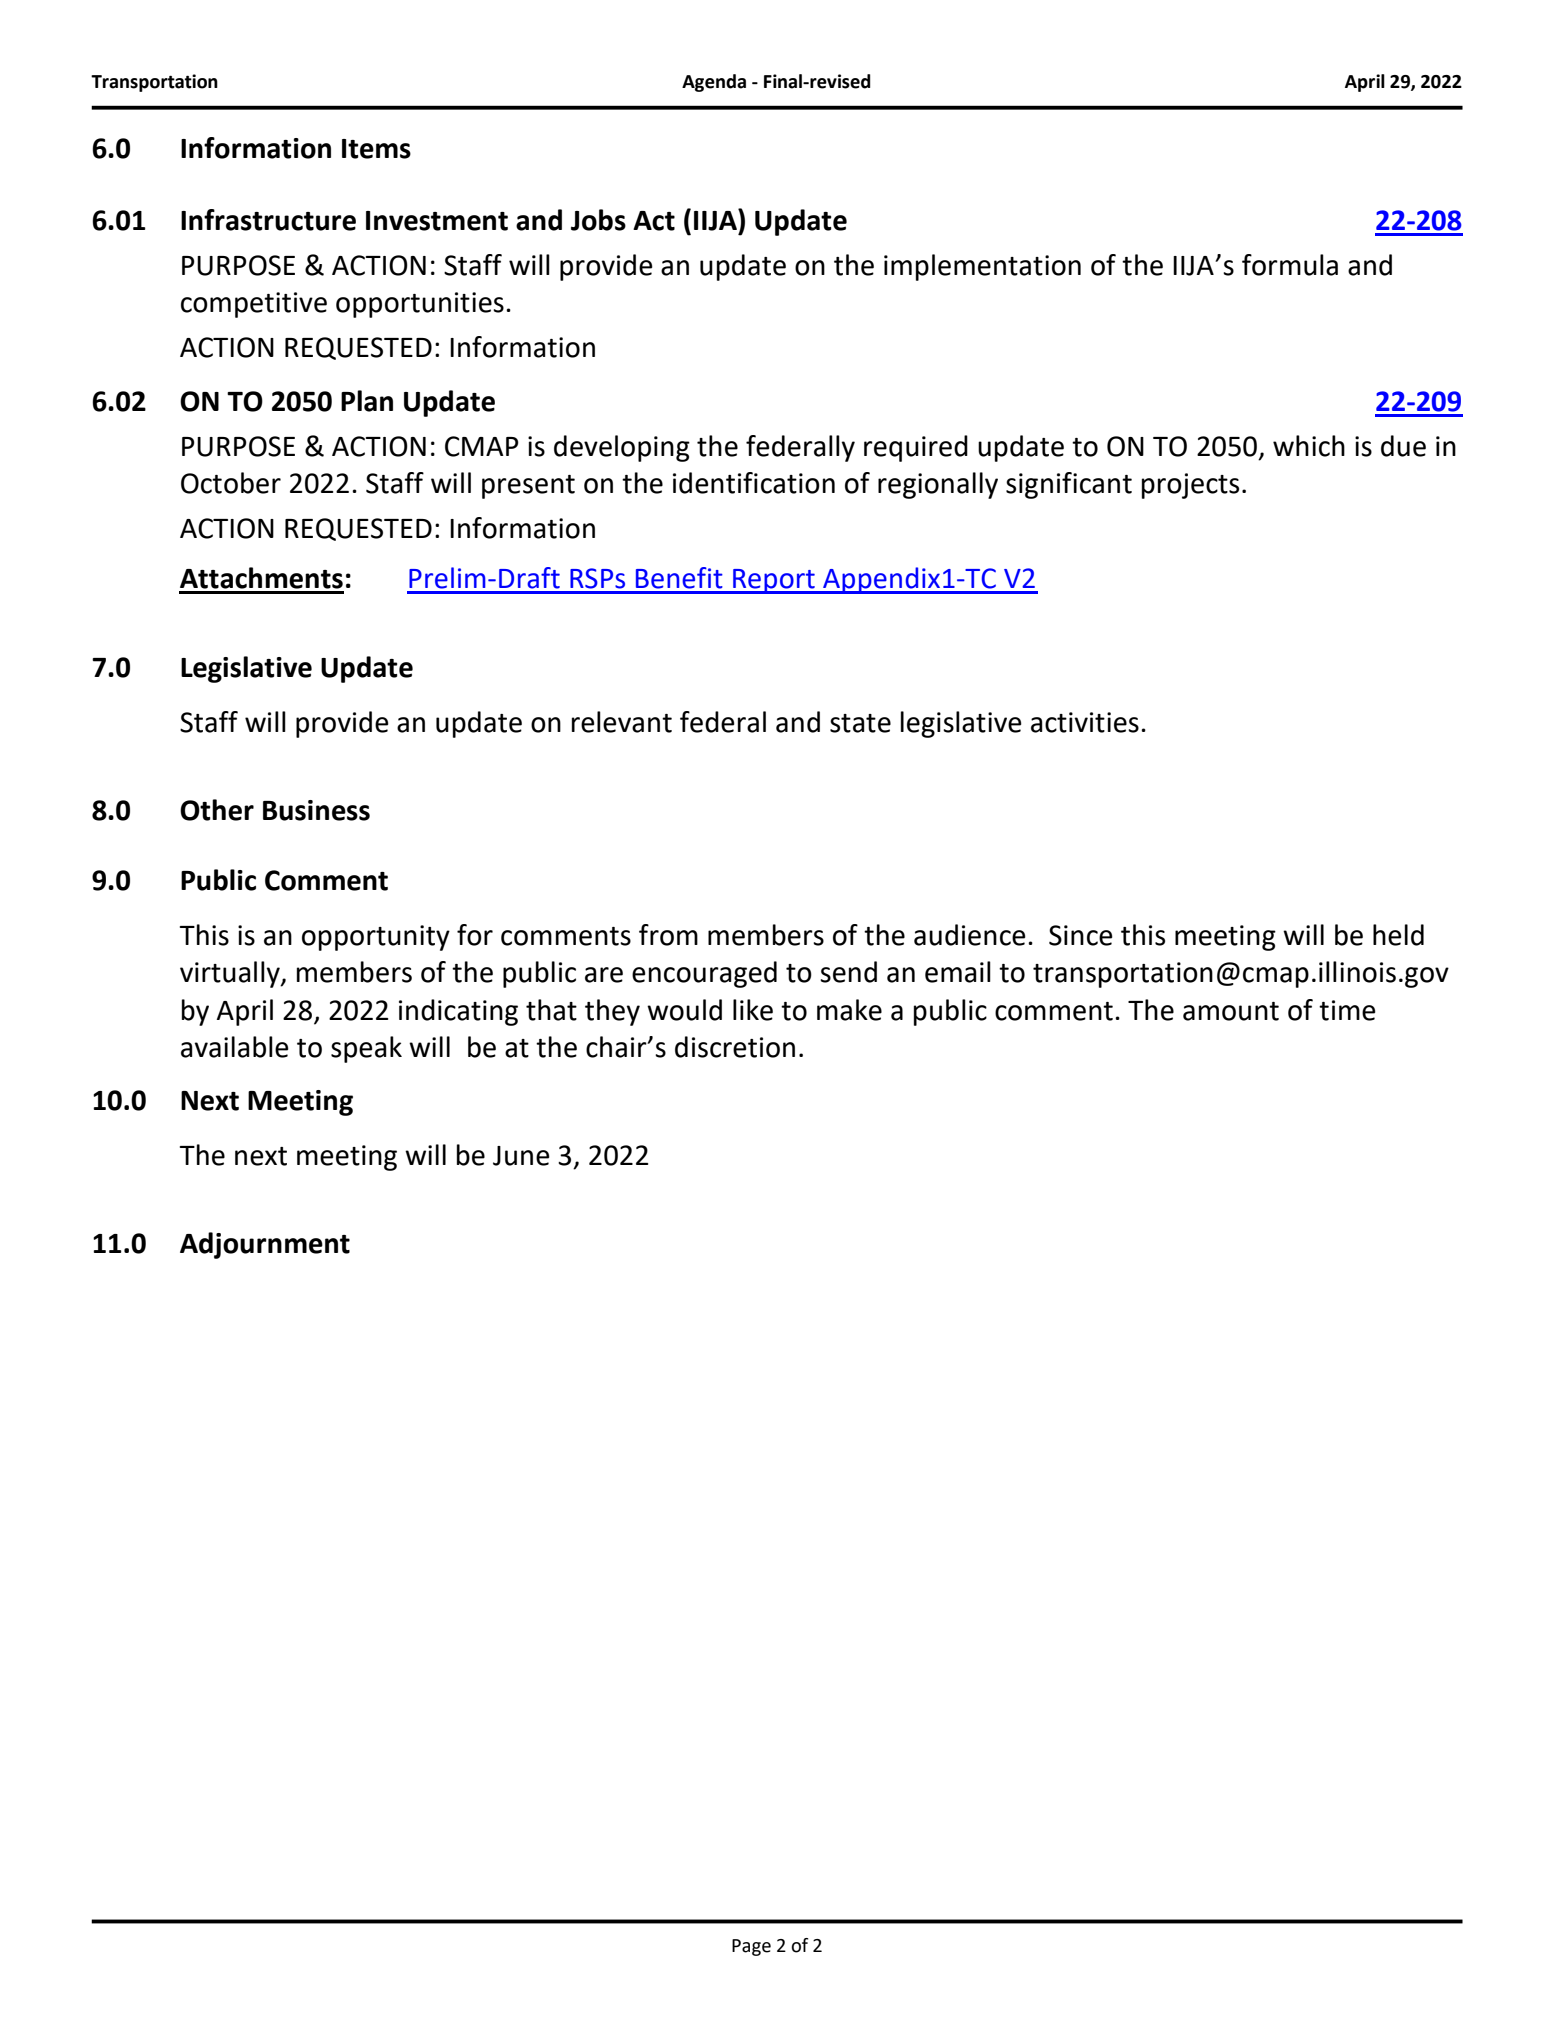  What do you see at coordinates (1231, 1011) in the document?
I see `amount` at bounding box center [1231, 1011].
